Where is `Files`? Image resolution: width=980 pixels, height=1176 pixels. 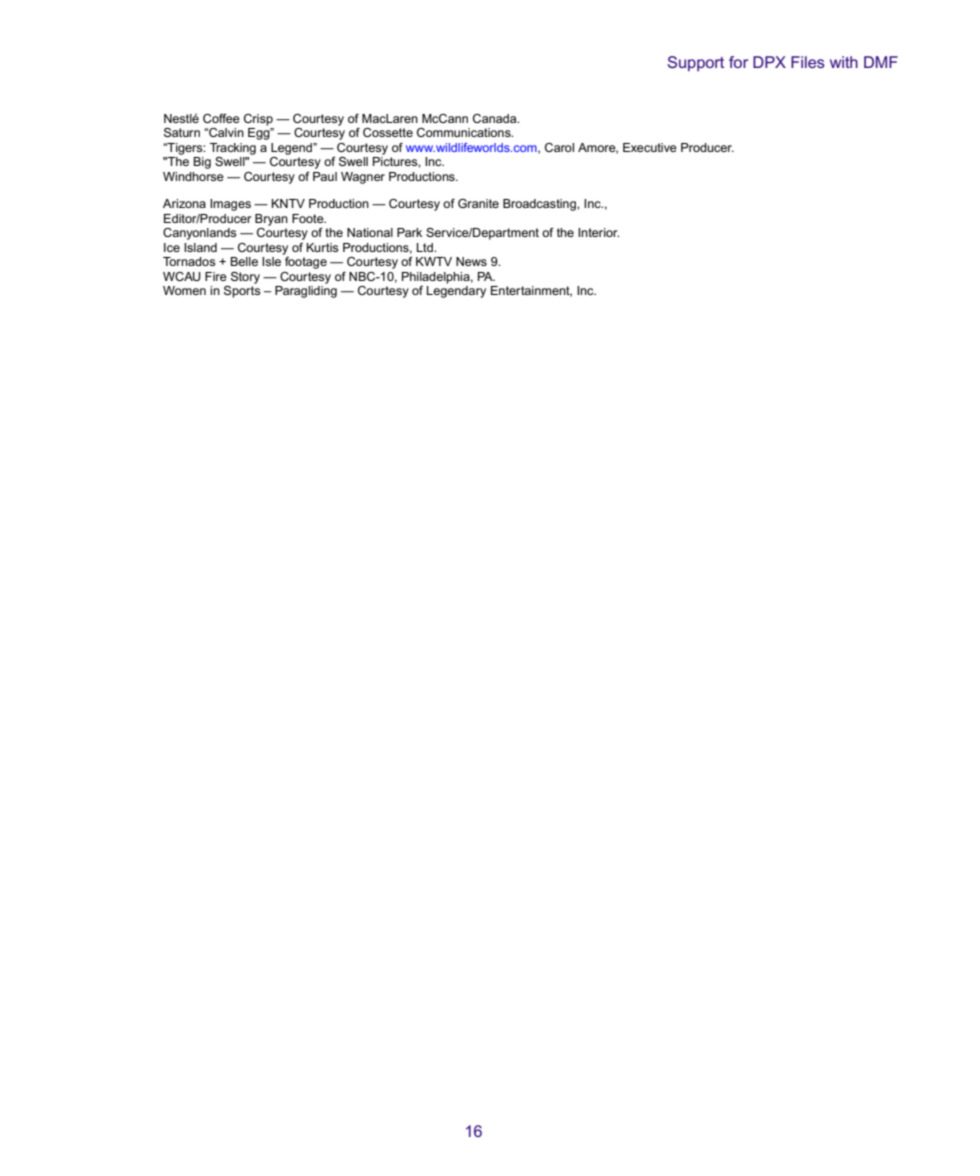
Files is located at coordinates (808, 62).
